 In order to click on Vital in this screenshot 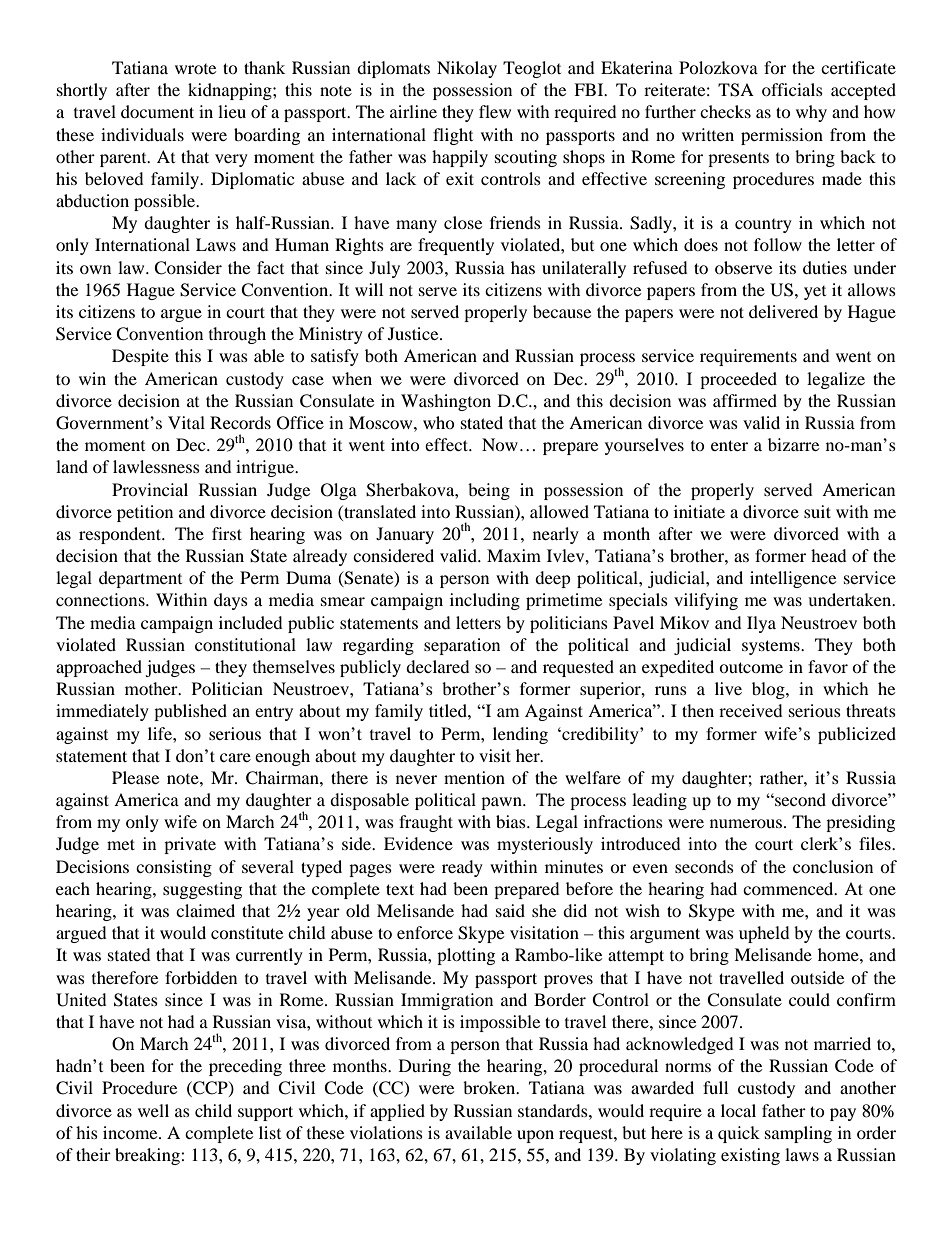, I will do `click(186, 422)`.
